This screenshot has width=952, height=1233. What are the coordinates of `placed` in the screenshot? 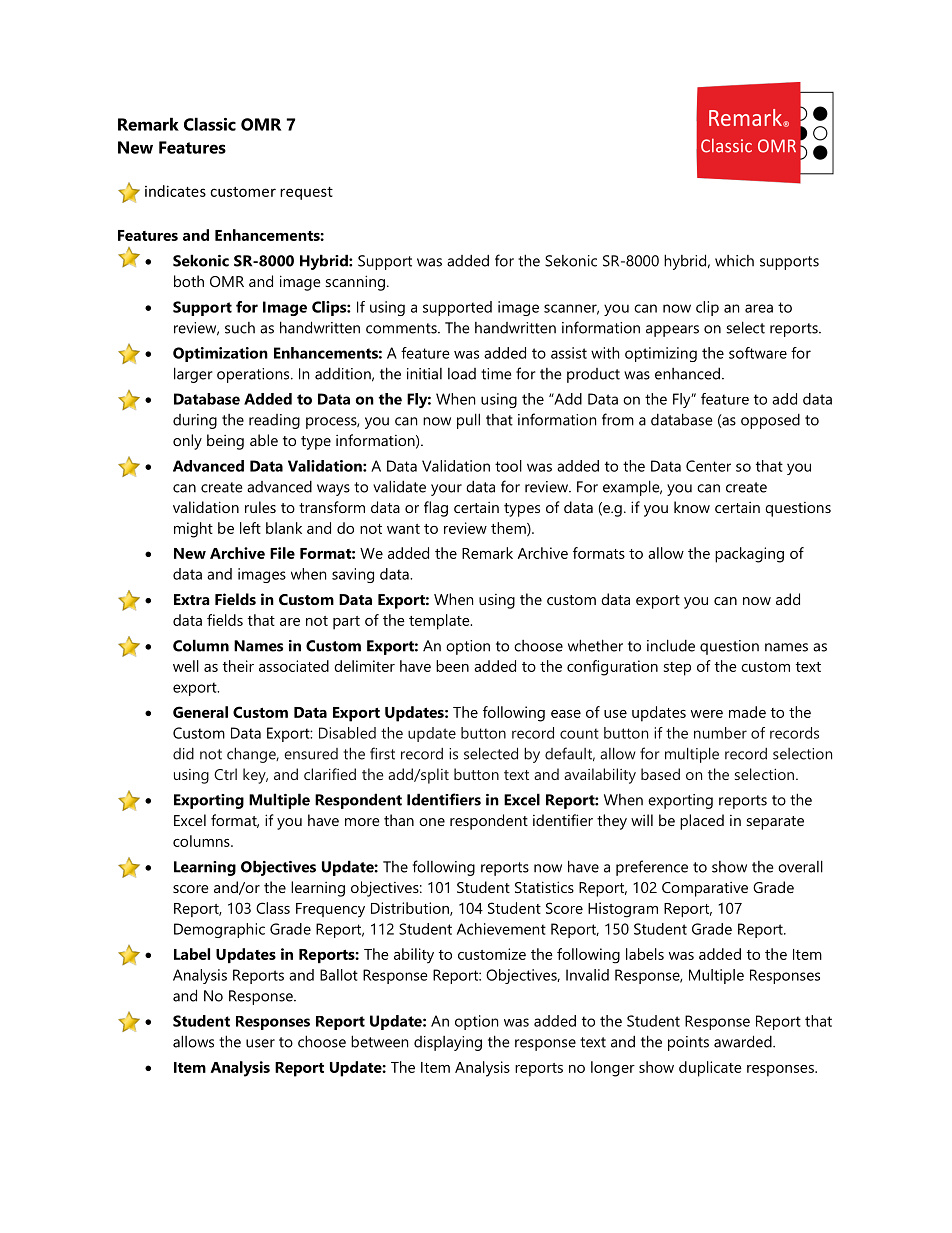 It's located at (702, 822).
